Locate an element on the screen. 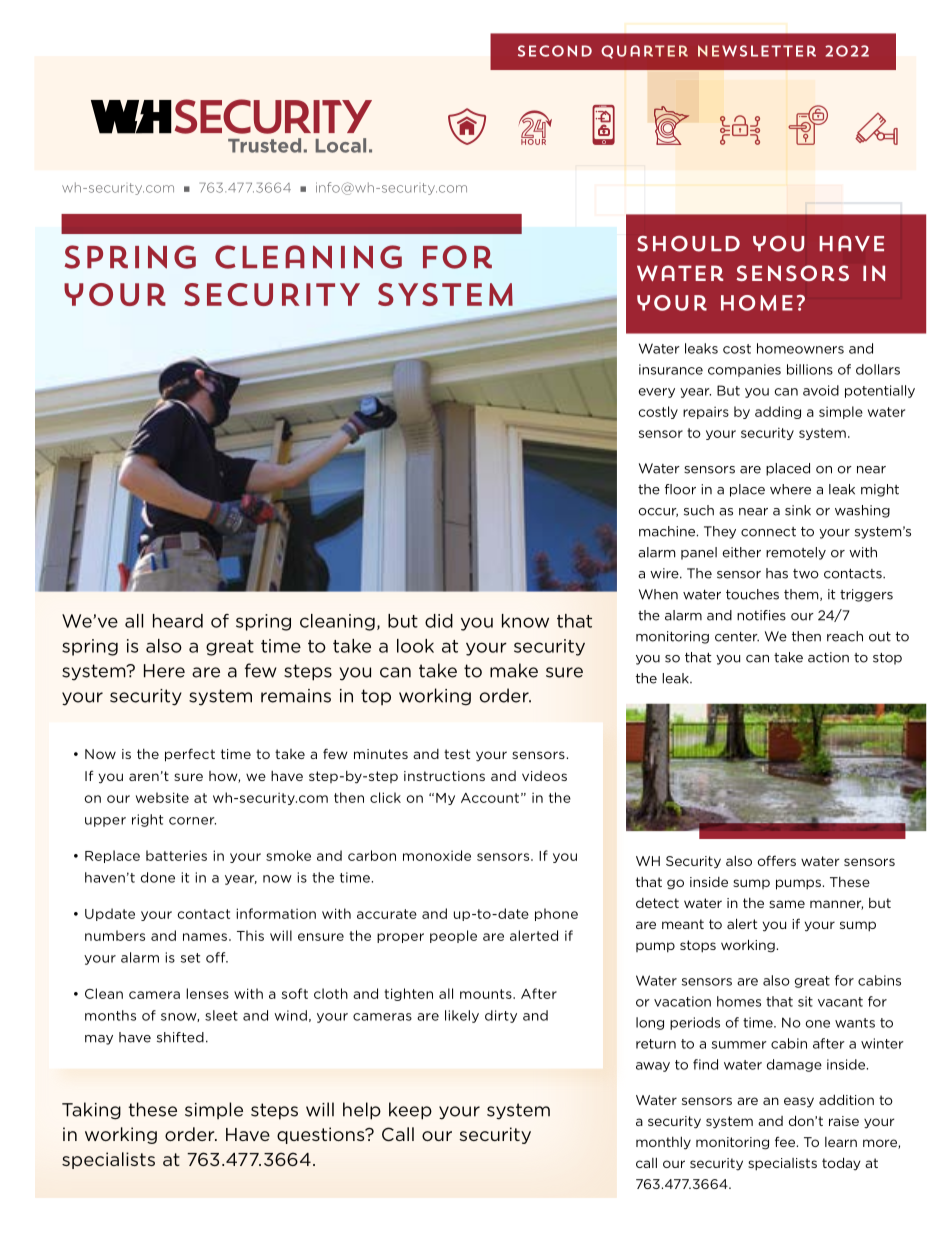 Image resolution: width=952 pixels, height=1233 pixels. Taking is located at coordinates (91, 1111).
